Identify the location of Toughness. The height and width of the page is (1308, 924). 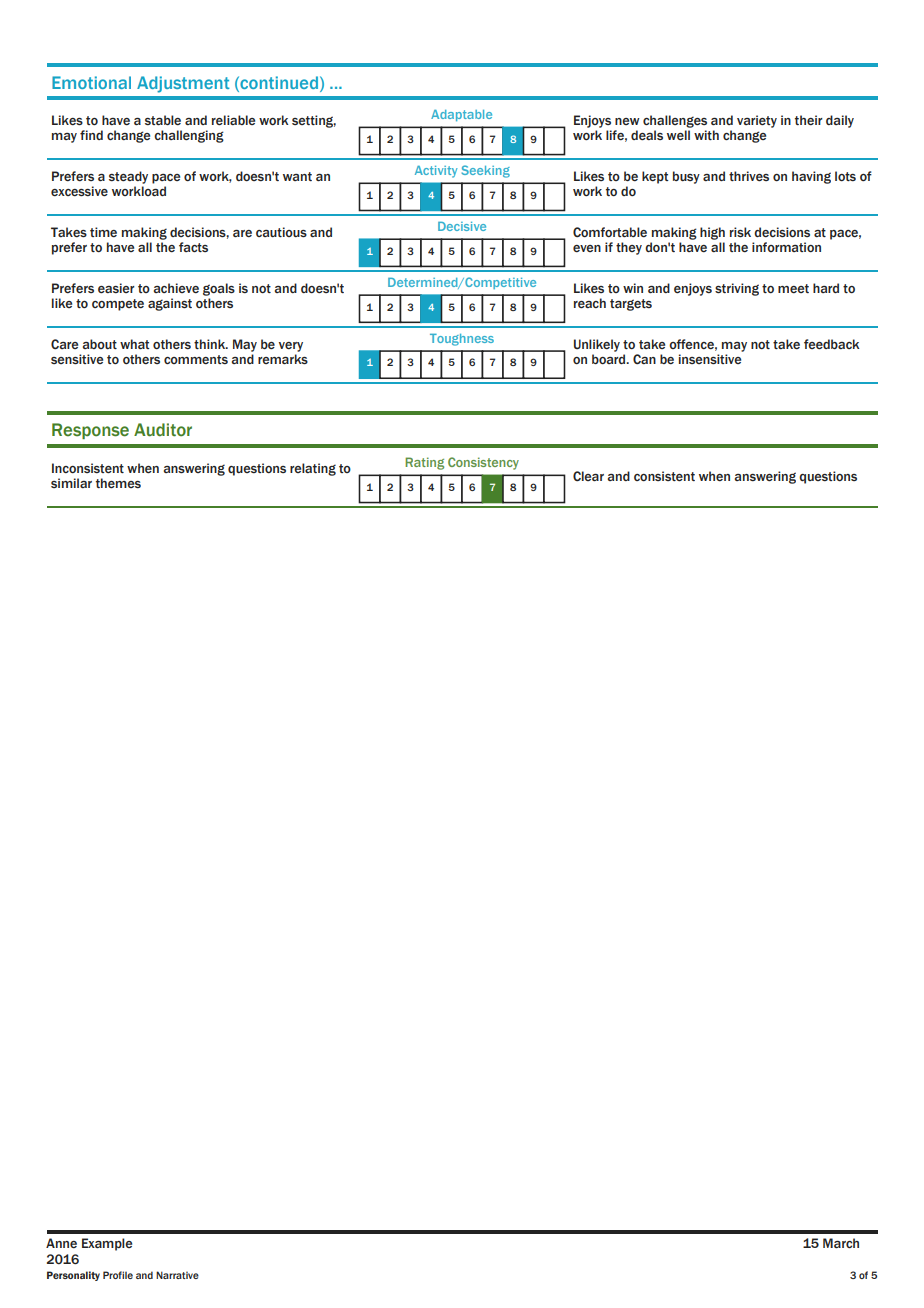
(462, 340).
